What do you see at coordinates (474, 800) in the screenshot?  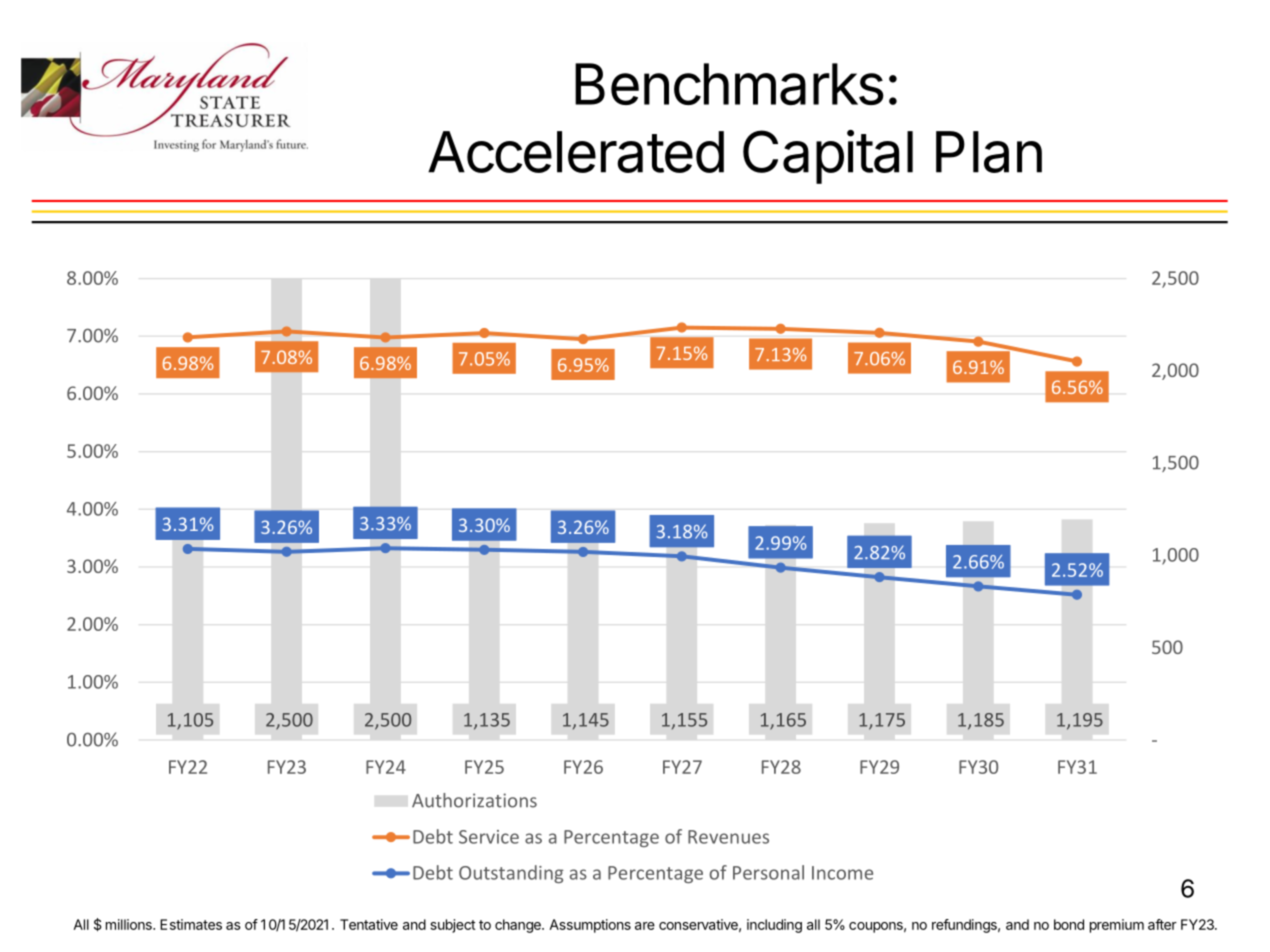 I see `Authorizations` at bounding box center [474, 800].
